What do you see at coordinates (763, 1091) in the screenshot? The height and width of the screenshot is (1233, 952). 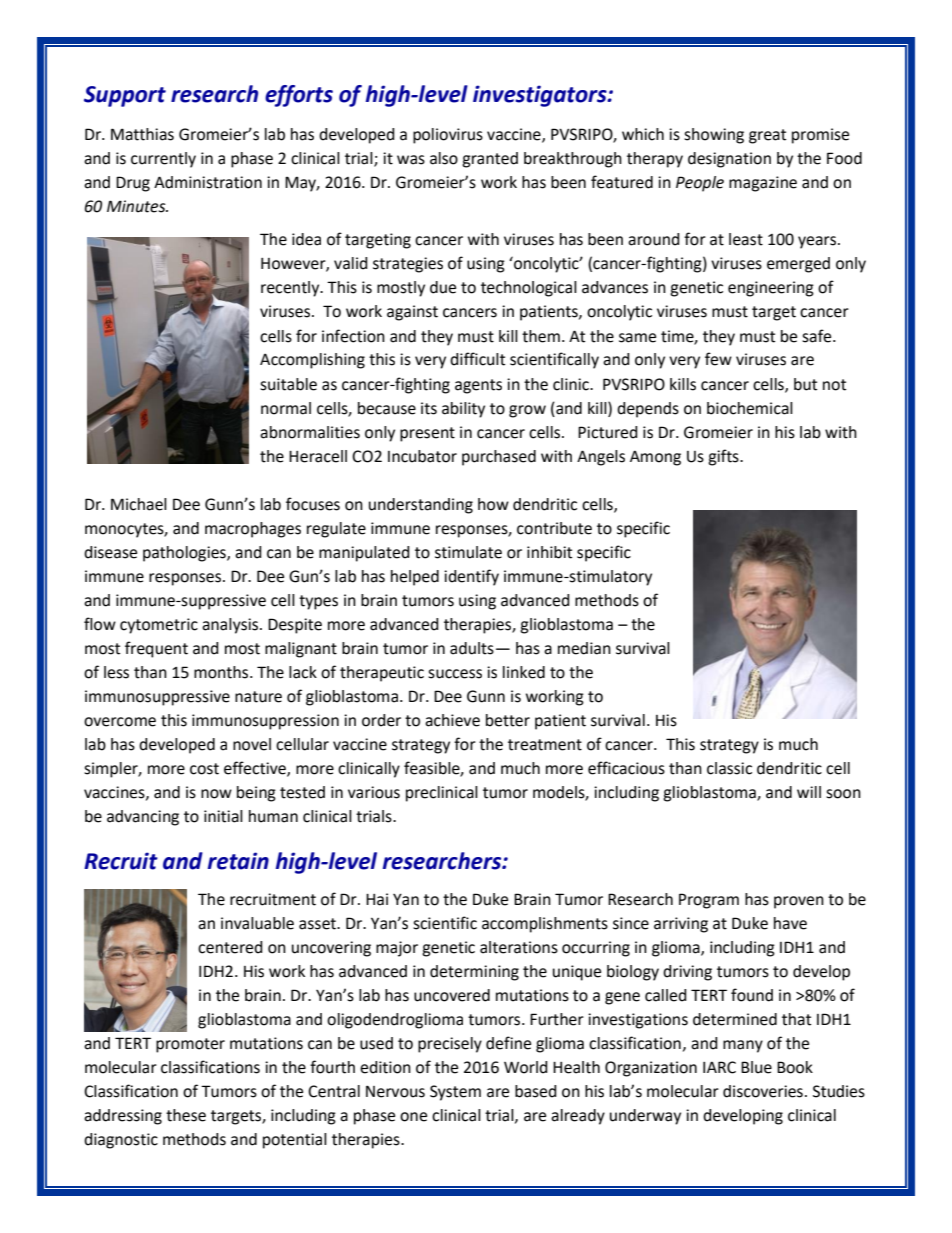 I see `discoveries` at bounding box center [763, 1091].
